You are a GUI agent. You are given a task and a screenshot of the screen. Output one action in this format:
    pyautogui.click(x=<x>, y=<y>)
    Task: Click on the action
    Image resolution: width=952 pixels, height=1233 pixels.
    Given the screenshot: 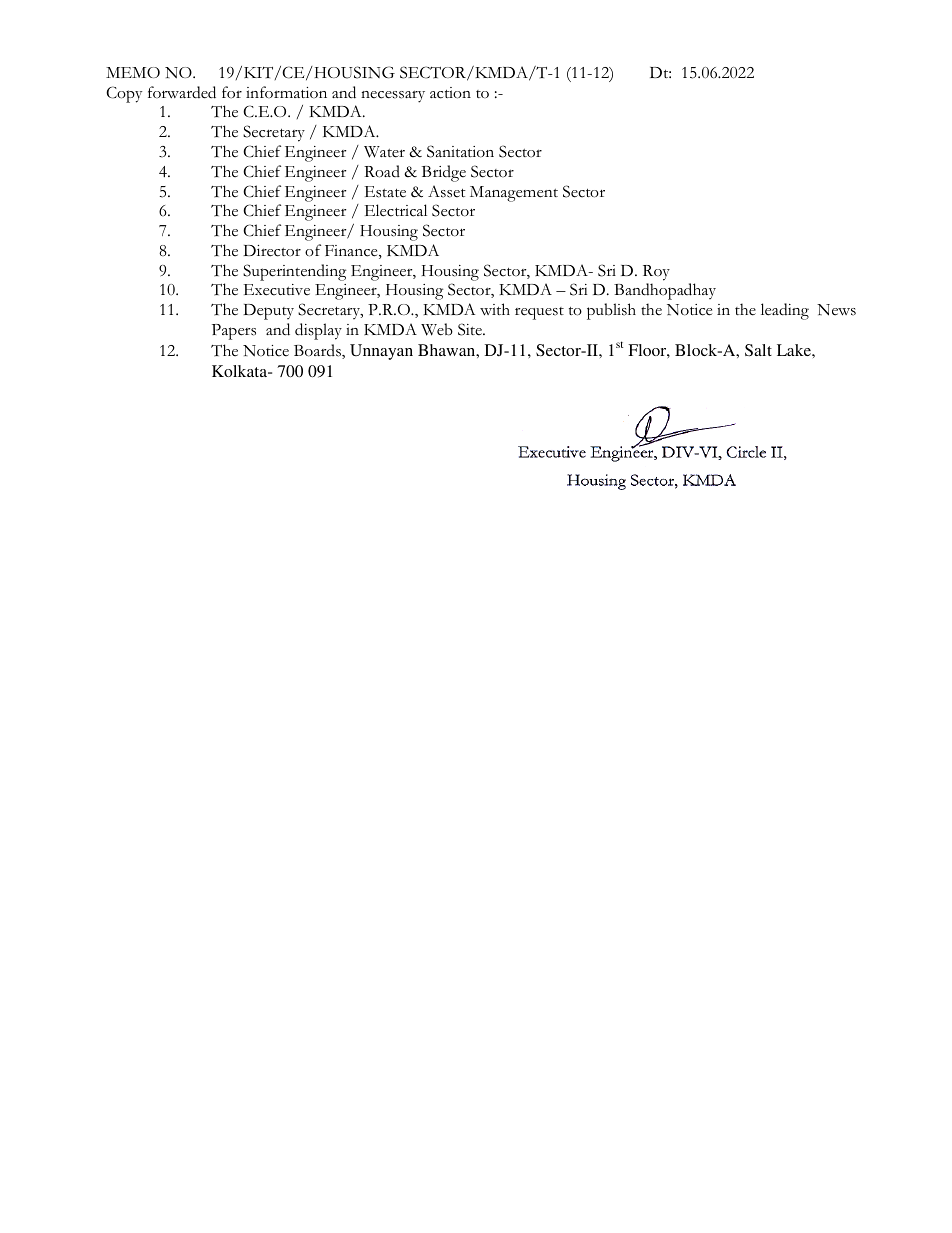 What is the action you would take?
    pyautogui.click(x=450, y=93)
